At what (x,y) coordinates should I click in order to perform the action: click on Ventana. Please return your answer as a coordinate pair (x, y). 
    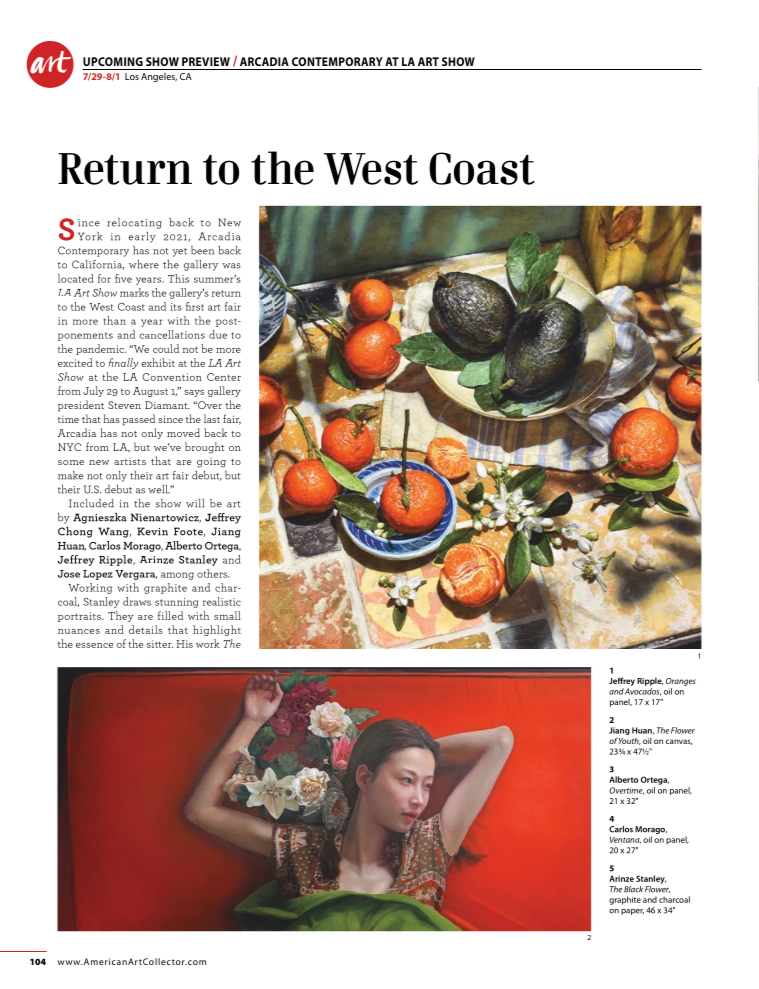
    Looking at the image, I should click on (625, 840).
